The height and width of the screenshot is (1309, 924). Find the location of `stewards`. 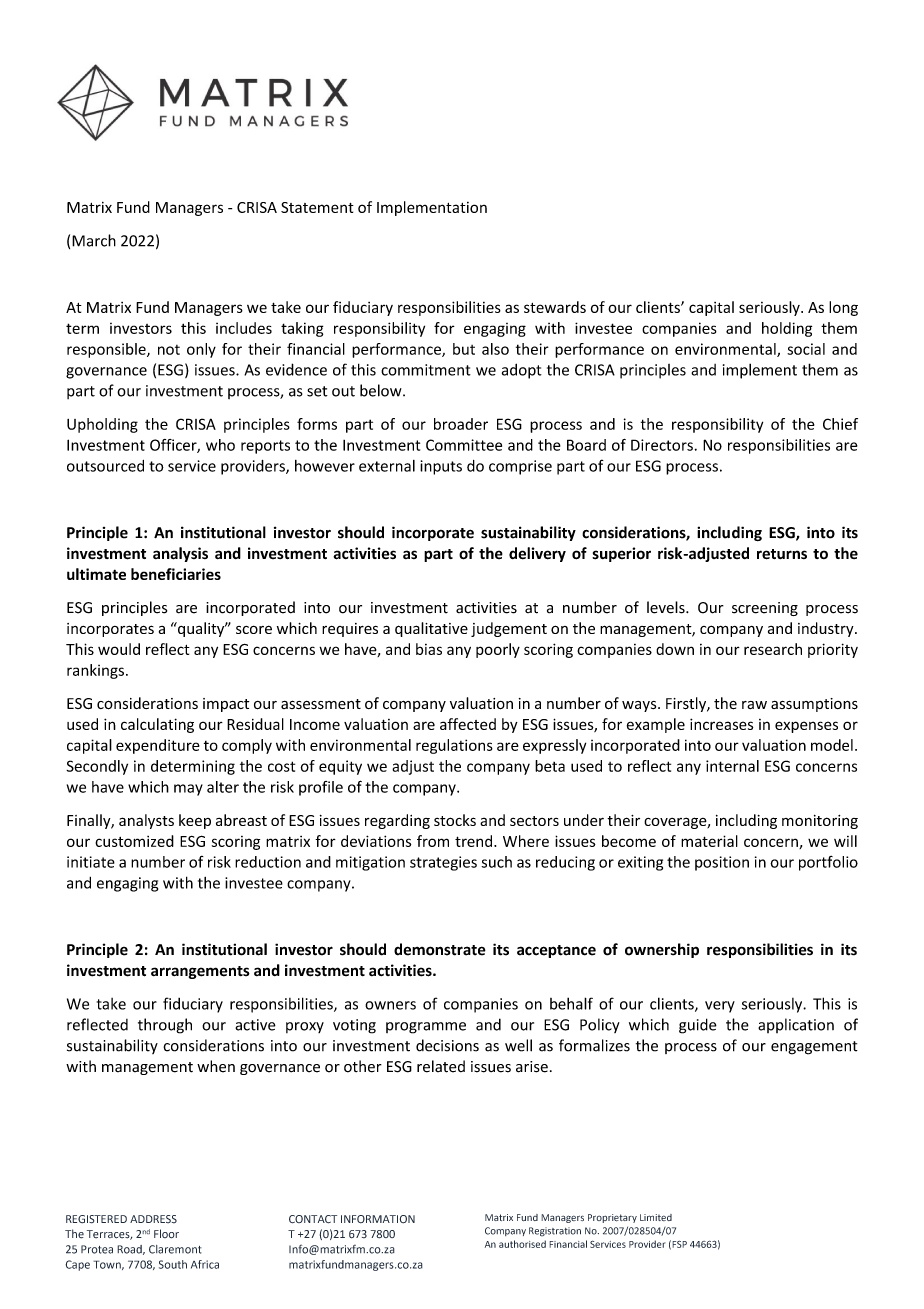

stewards is located at coordinates (555, 307).
